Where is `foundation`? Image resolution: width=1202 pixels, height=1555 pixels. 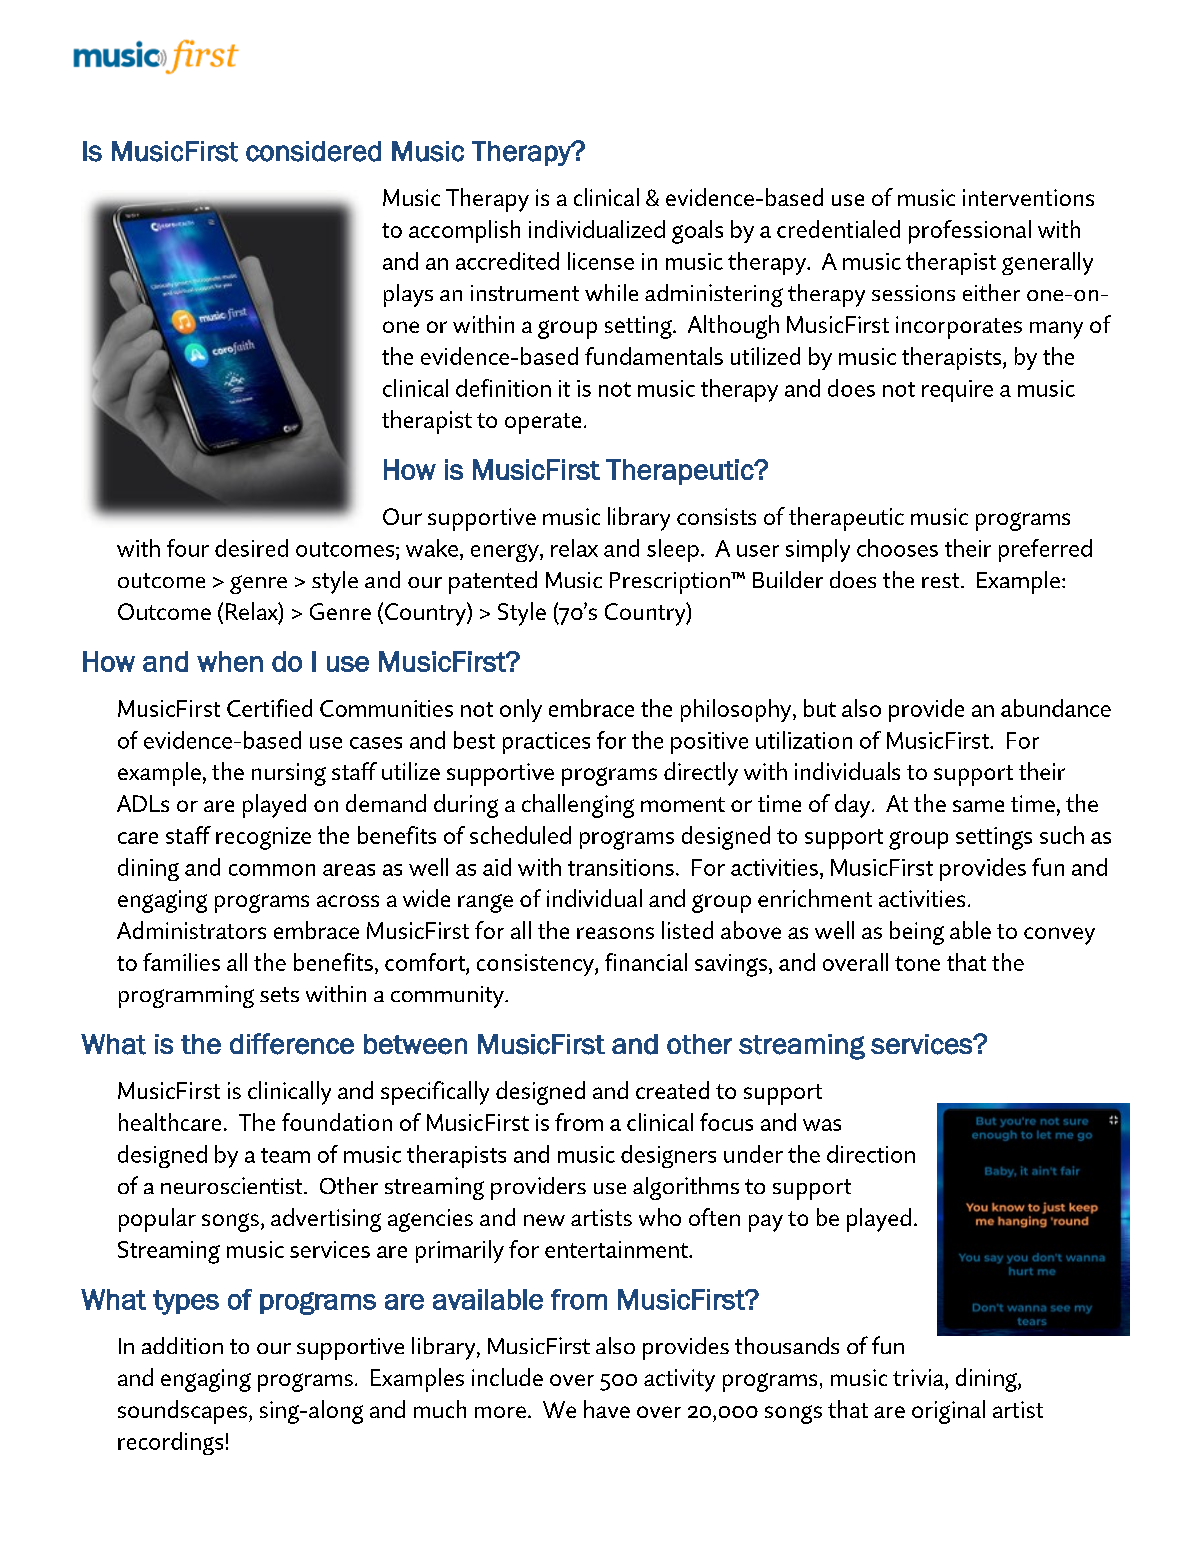
foundation is located at coordinates (337, 1122).
